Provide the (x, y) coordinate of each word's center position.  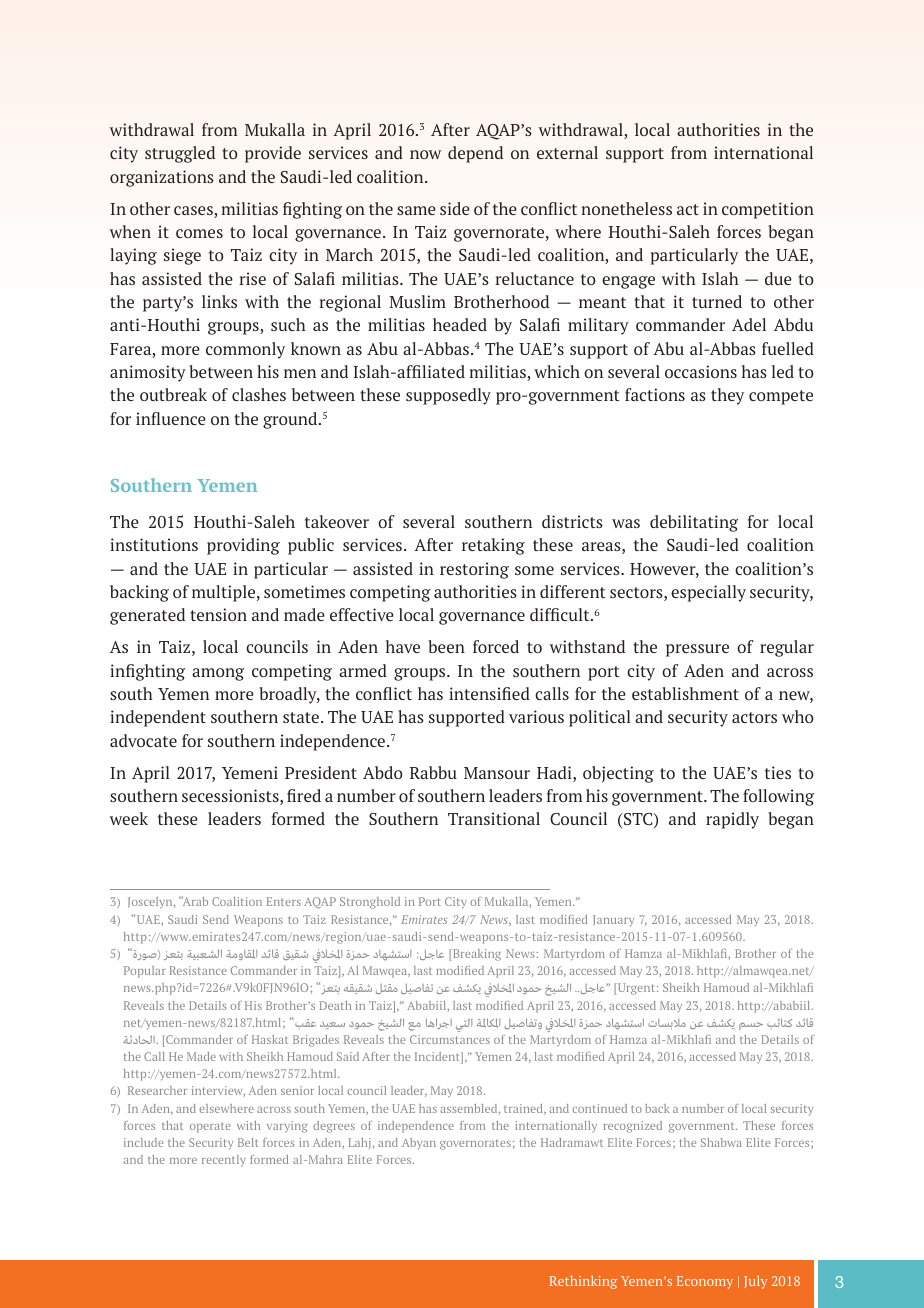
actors (754, 717)
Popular (145, 972)
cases (194, 212)
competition (768, 210)
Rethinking (583, 1282)
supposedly (448, 396)
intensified (489, 693)
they (727, 396)
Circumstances (450, 1039)
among (218, 674)
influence (171, 418)
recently (224, 1161)
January (613, 921)
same (416, 210)
